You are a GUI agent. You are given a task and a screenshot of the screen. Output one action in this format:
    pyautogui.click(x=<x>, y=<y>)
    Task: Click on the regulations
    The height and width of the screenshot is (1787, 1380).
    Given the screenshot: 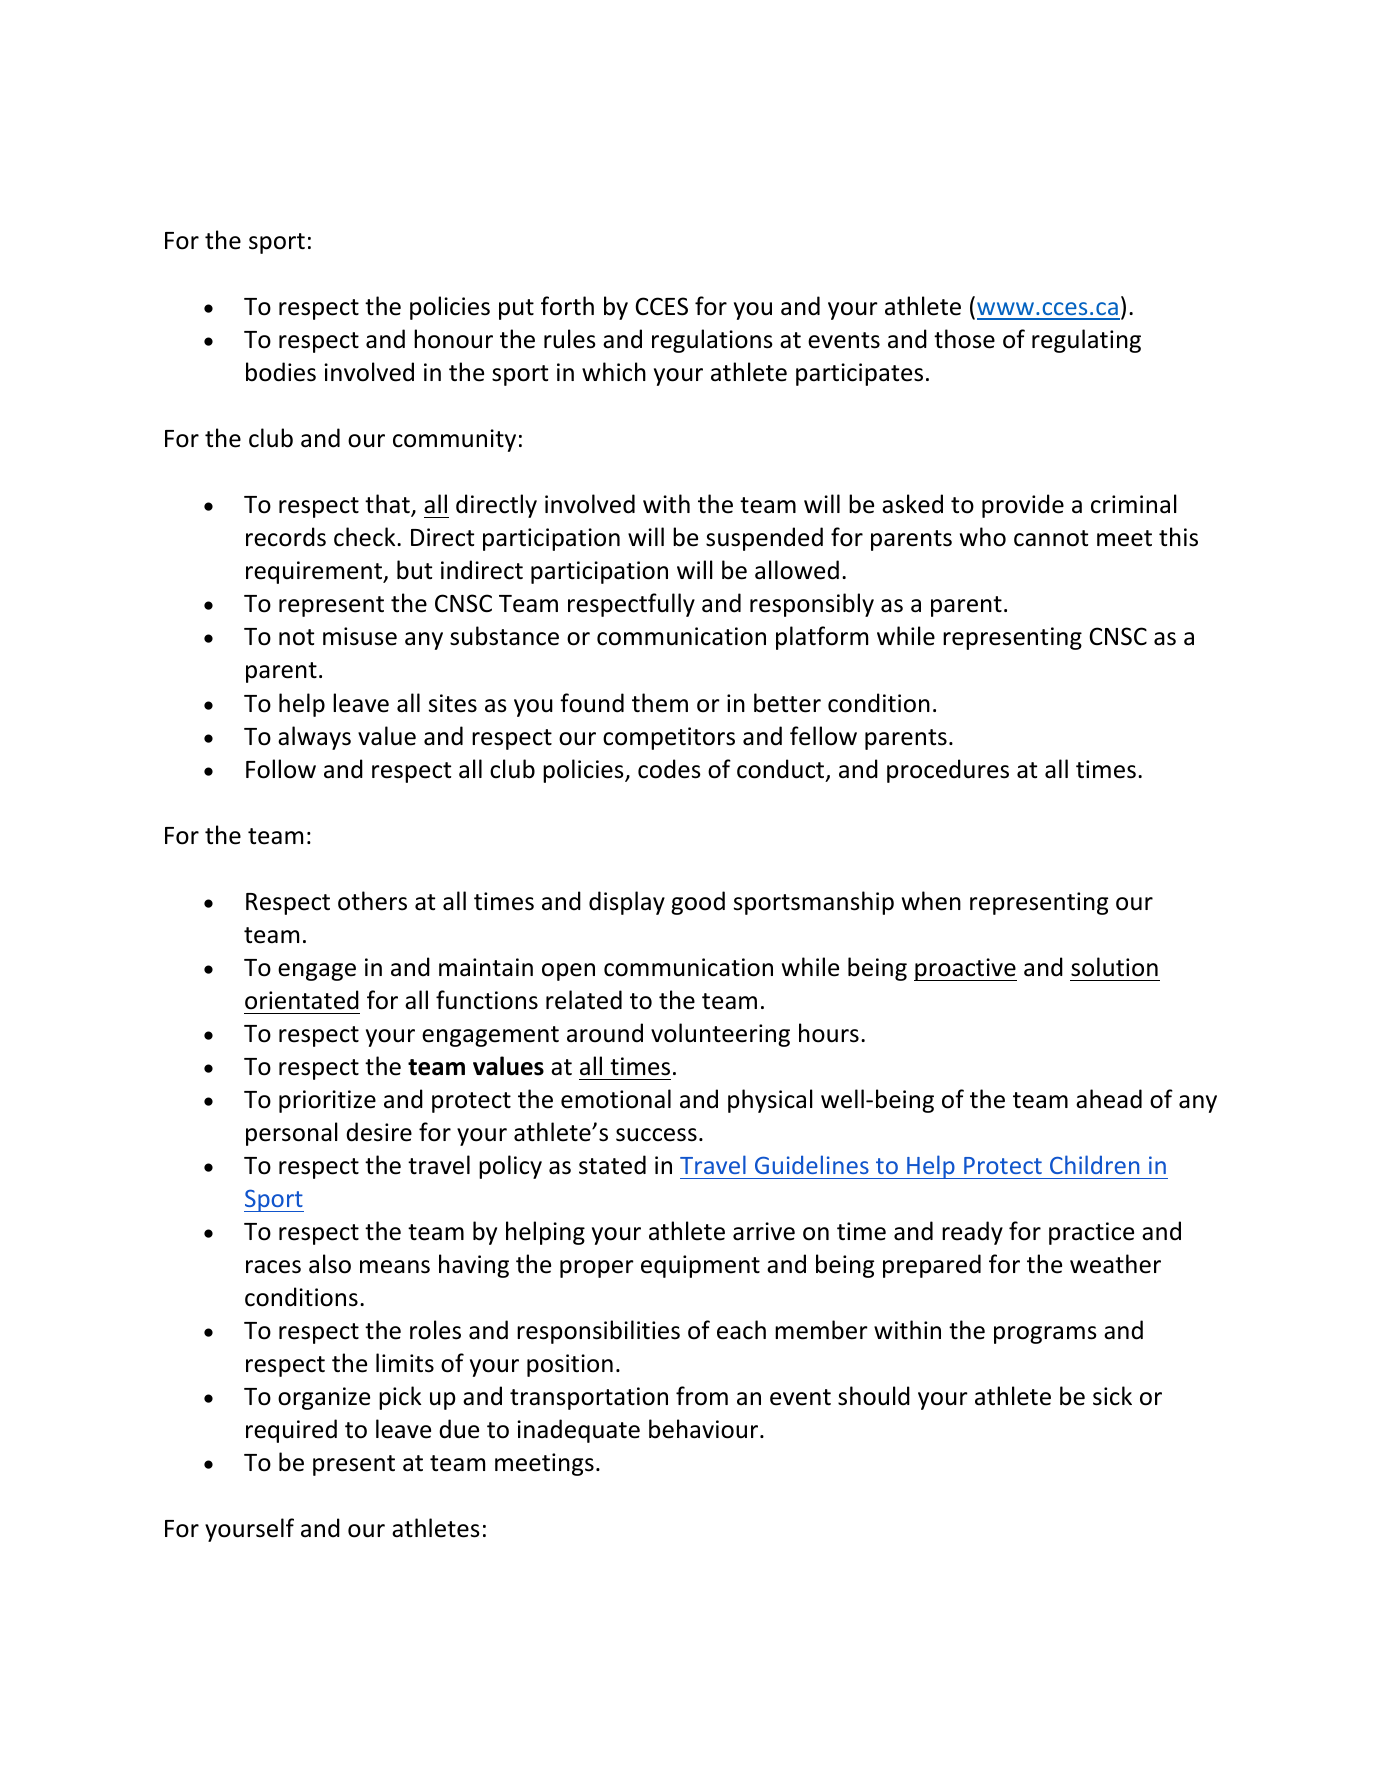 What is the action you would take?
    pyautogui.click(x=712, y=341)
